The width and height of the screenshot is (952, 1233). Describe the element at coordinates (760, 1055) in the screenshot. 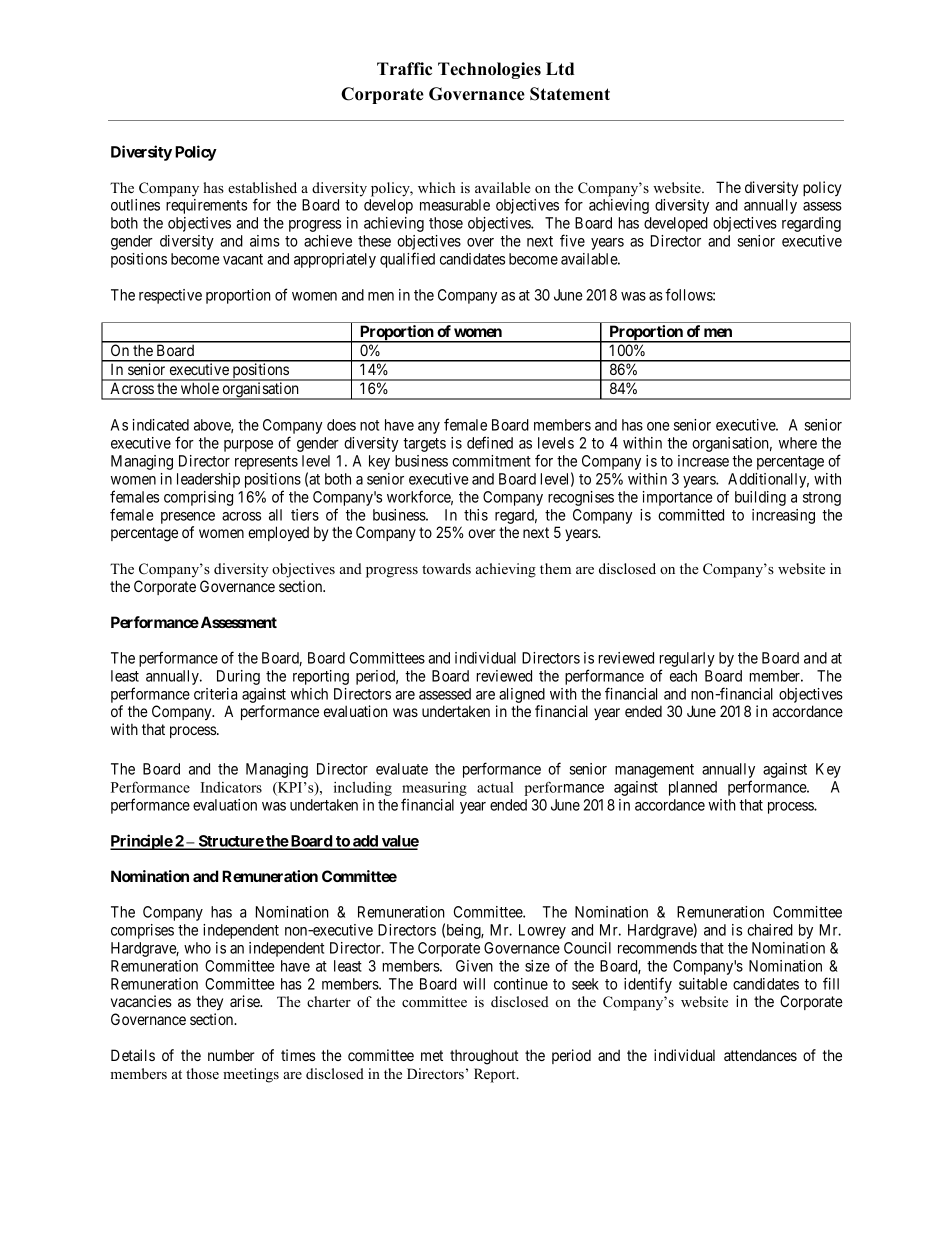

I see `attendances` at that location.
